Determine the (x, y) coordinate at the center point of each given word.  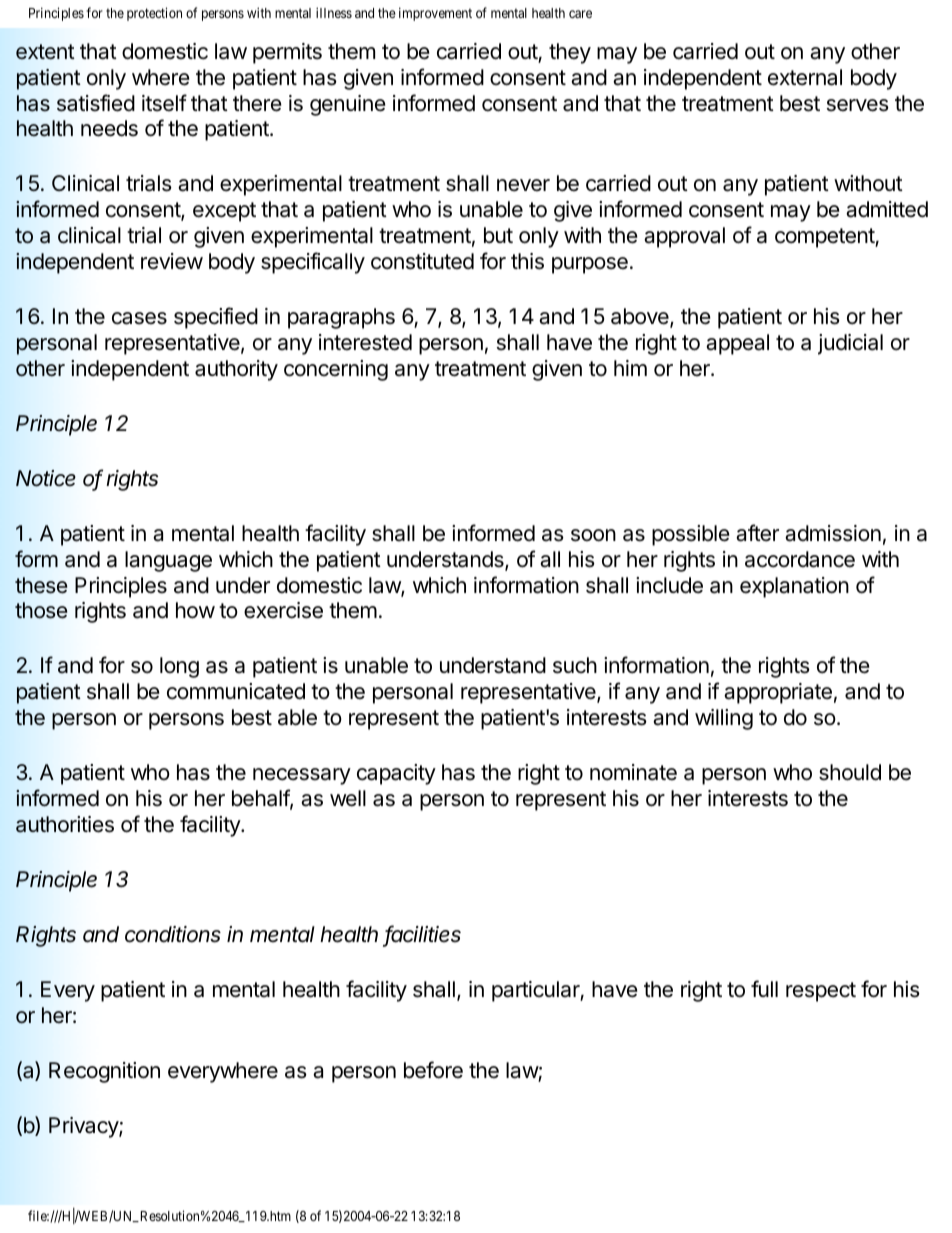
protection (154, 14)
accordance (800, 559)
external (805, 77)
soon (593, 535)
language (168, 561)
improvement (435, 14)
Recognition (104, 1072)
